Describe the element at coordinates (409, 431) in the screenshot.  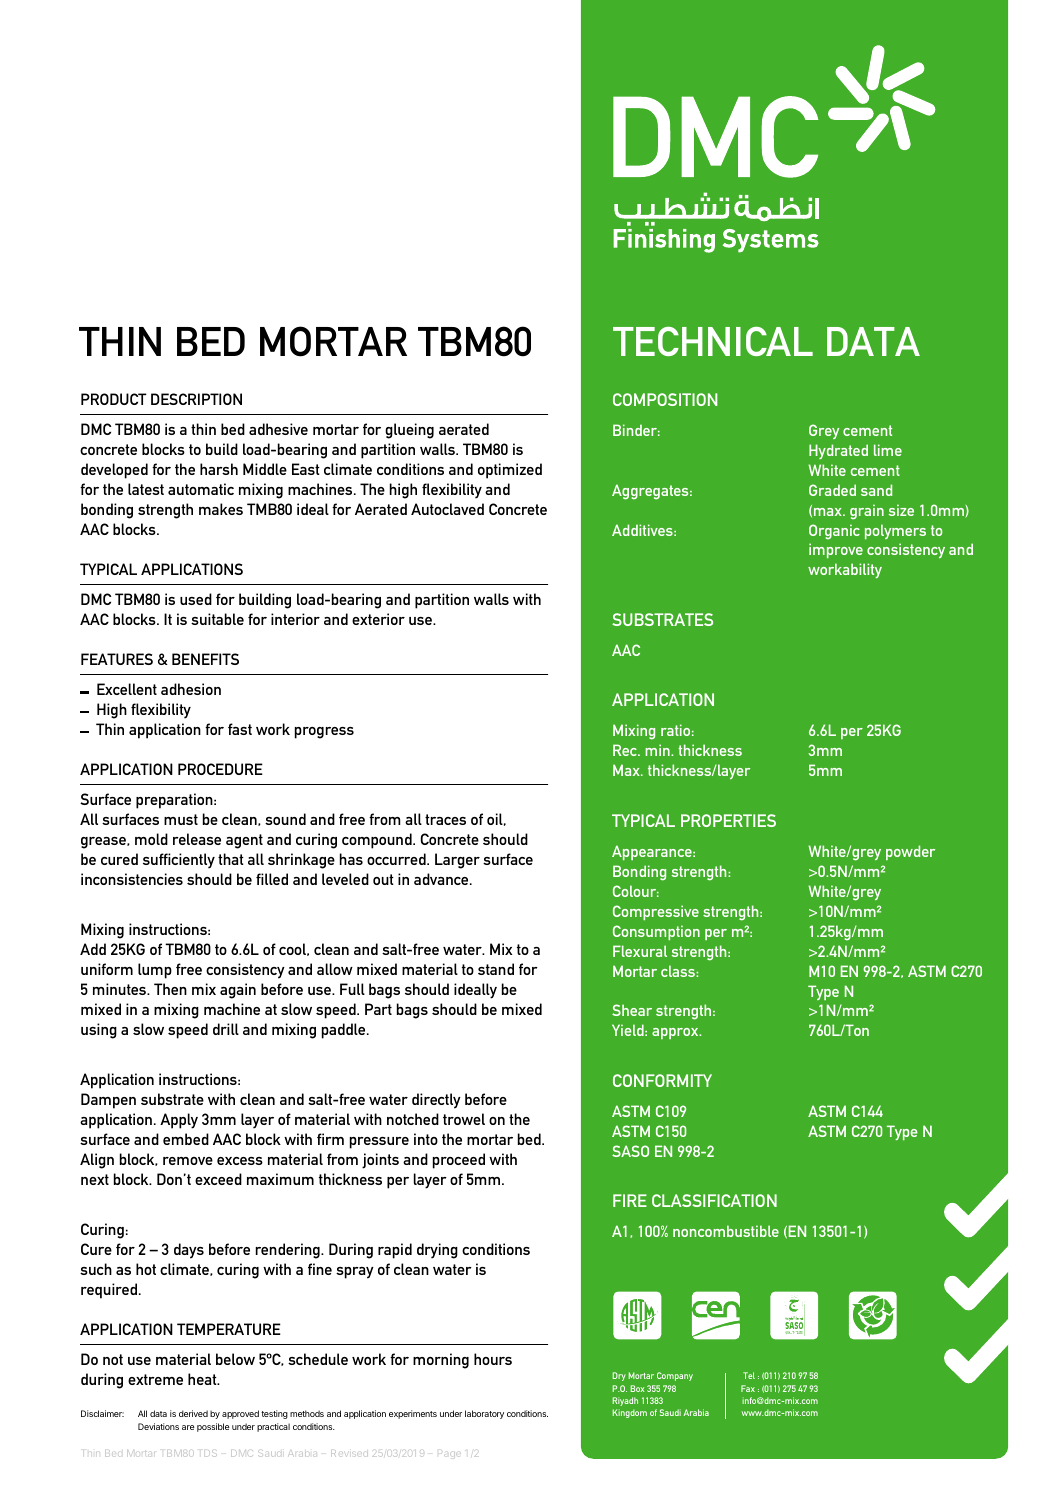
I see `glueing` at that location.
